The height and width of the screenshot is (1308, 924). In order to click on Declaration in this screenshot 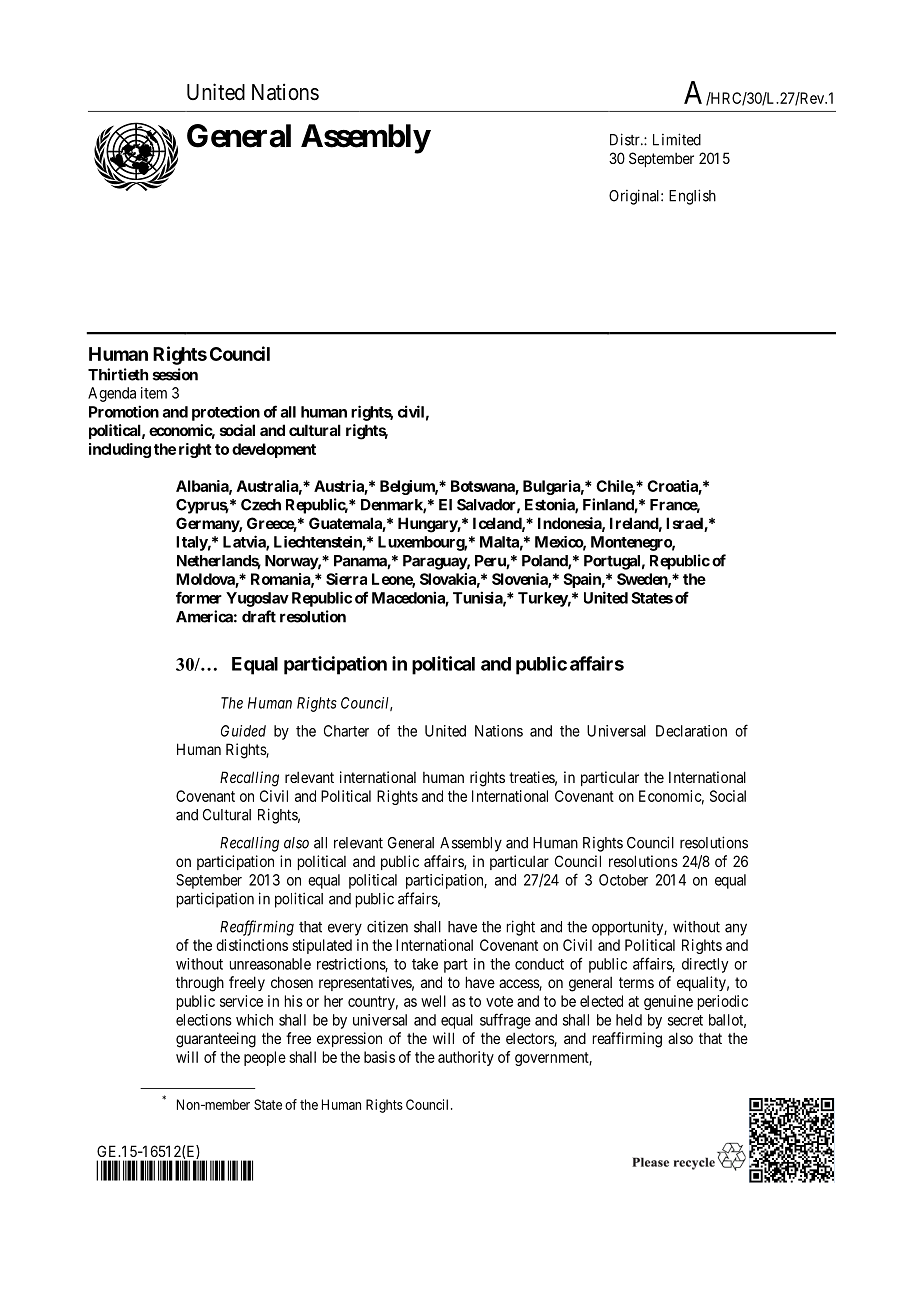, I will do `click(691, 731)`.
